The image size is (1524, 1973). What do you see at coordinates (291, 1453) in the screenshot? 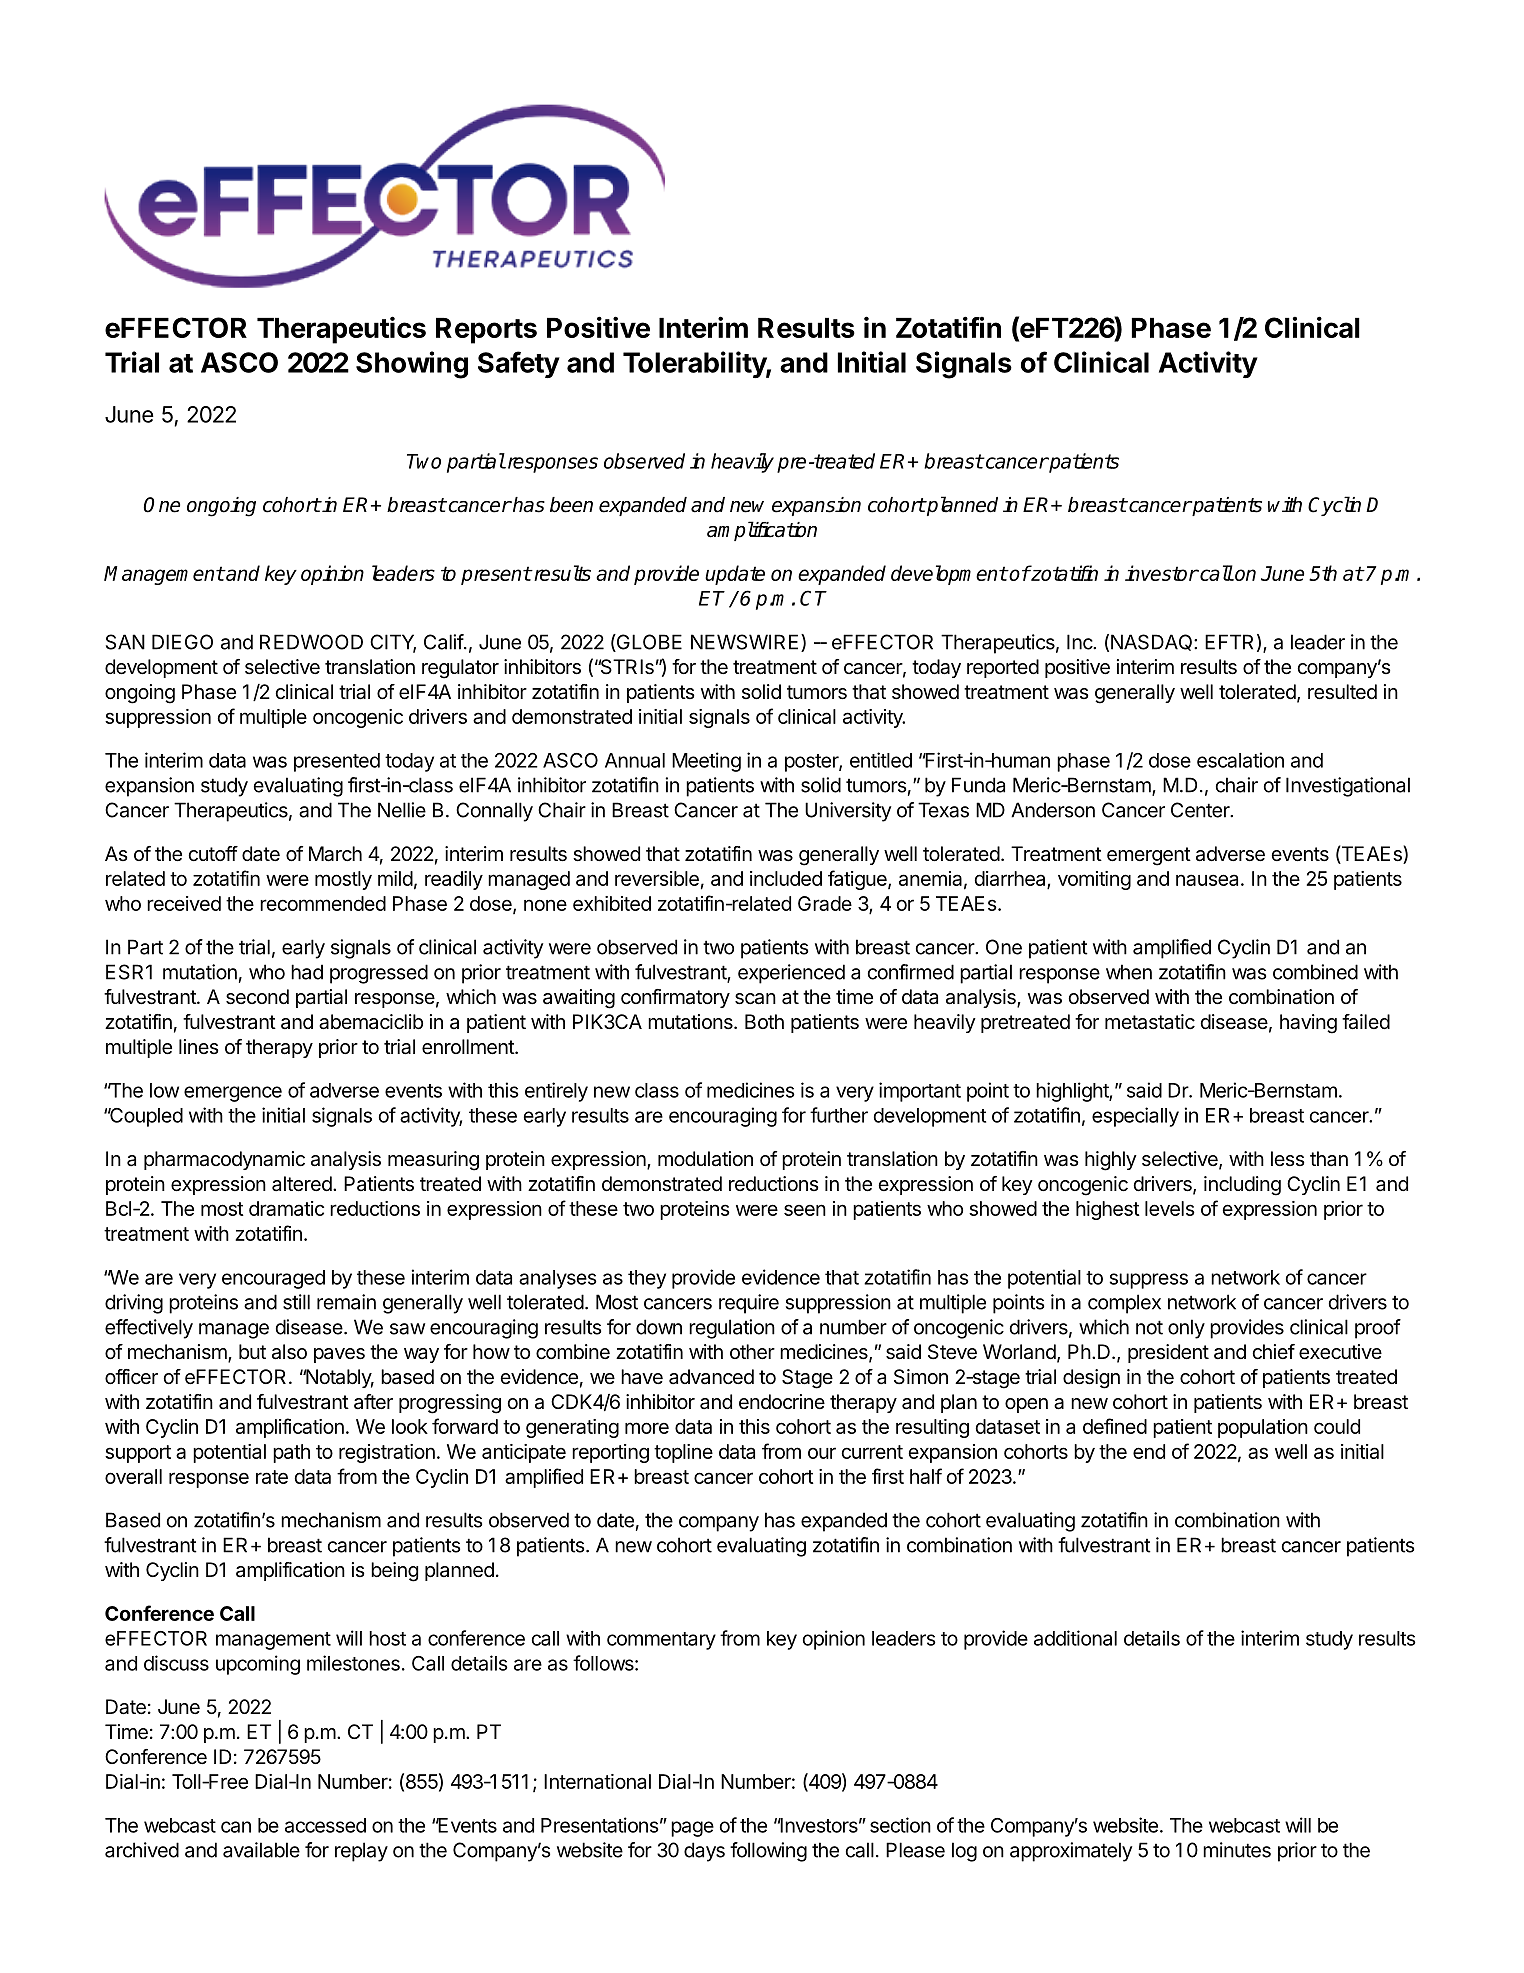
I see `path` at bounding box center [291, 1453].
